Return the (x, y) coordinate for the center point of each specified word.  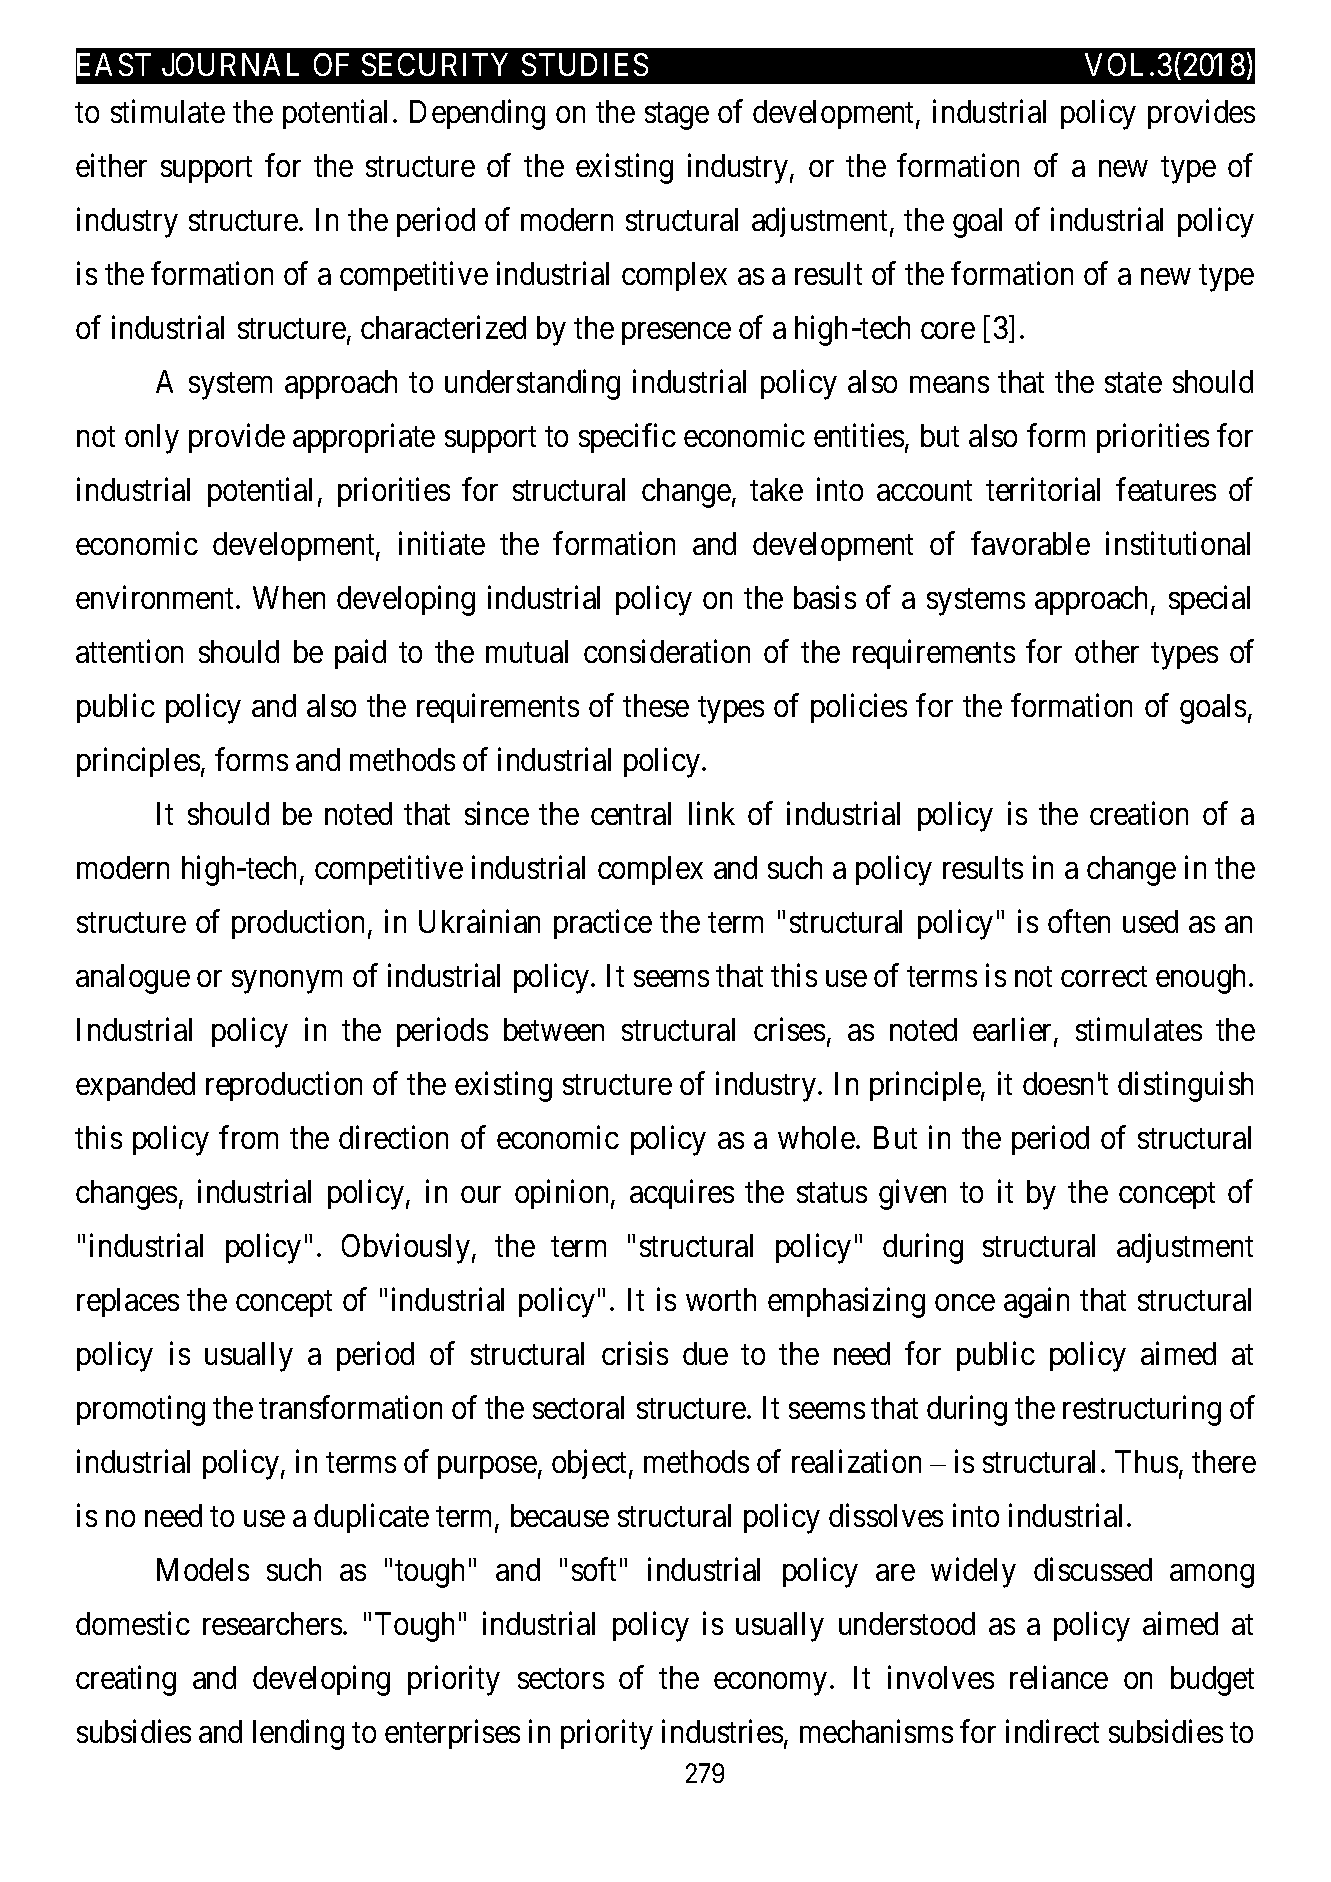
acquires (682, 1194)
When (289, 597)
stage (677, 116)
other (1107, 651)
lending (298, 1734)
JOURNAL (230, 64)
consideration (667, 651)
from (248, 1137)
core (948, 331)
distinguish (1185, 1086)
